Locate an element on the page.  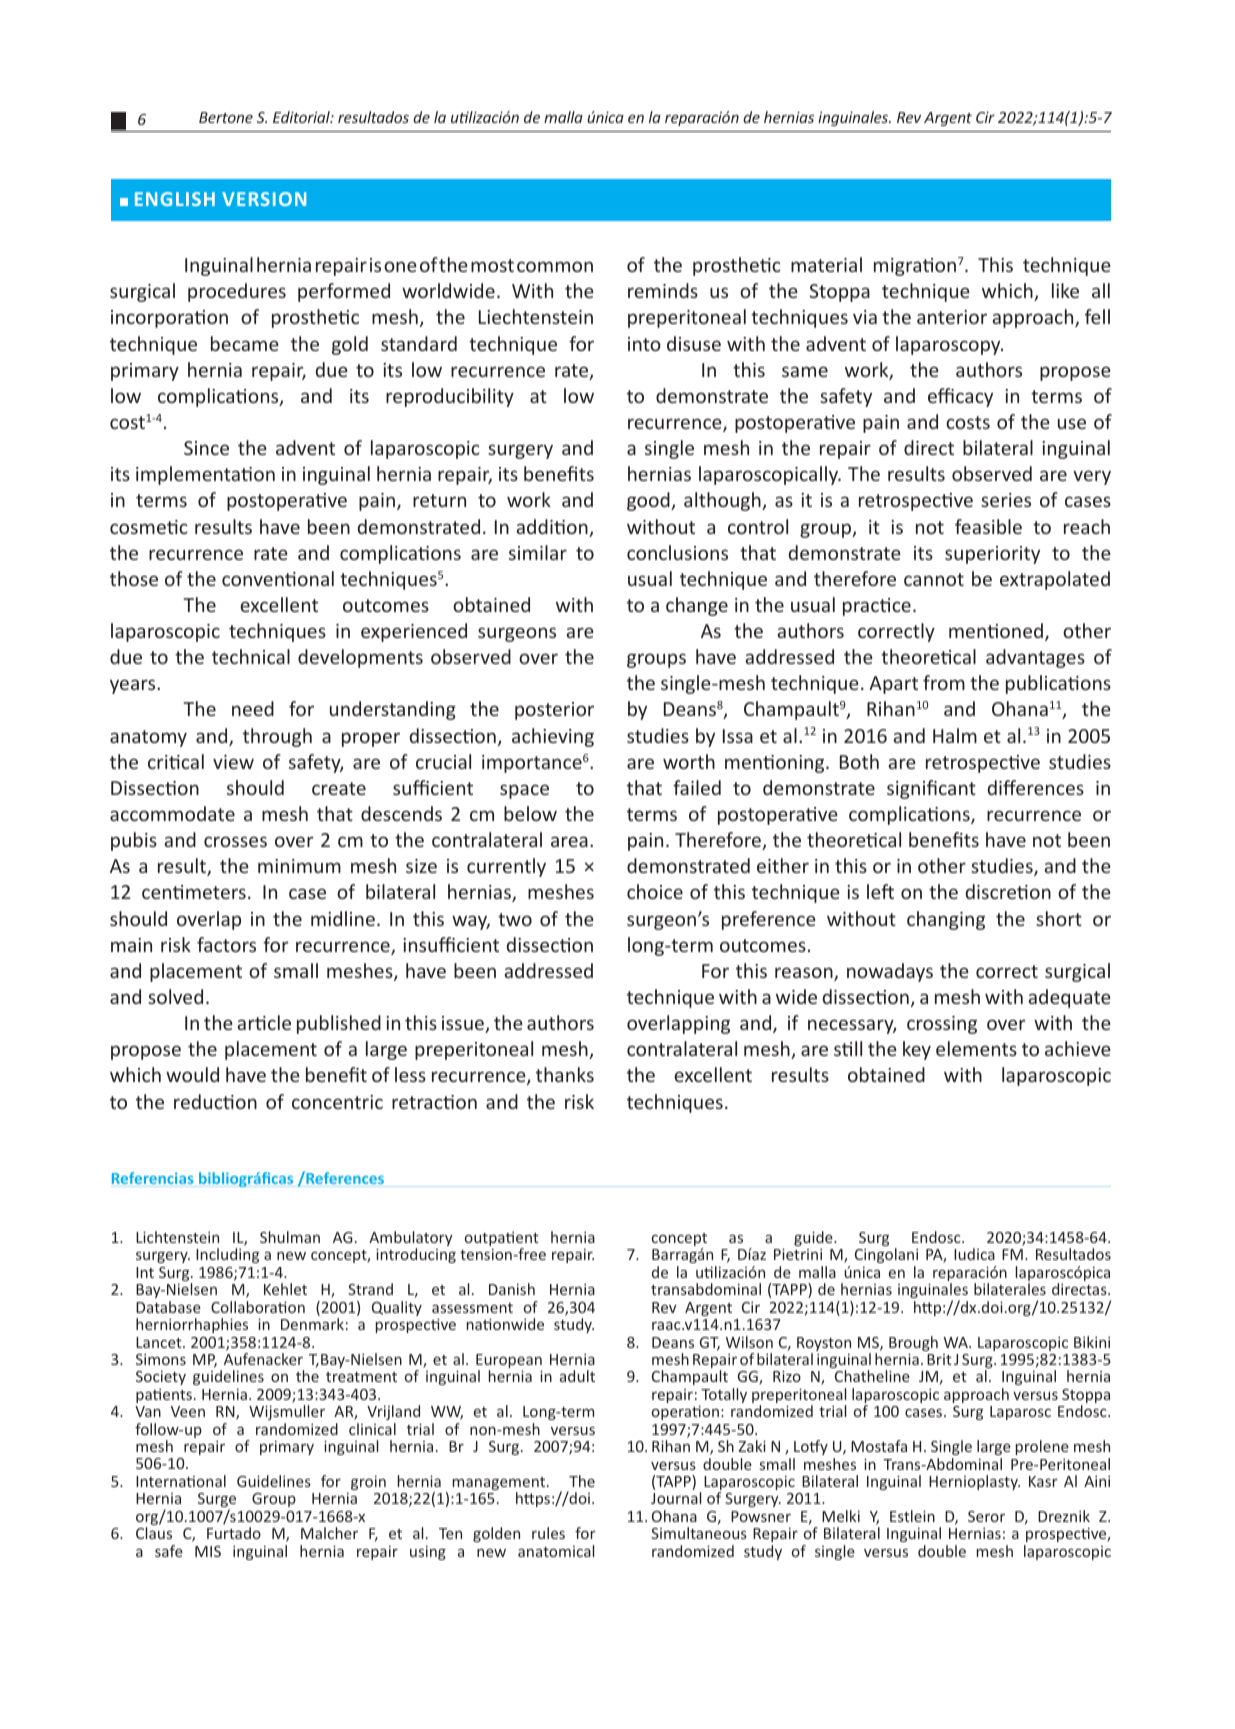
crosses is located at coordinates (235, 841).
